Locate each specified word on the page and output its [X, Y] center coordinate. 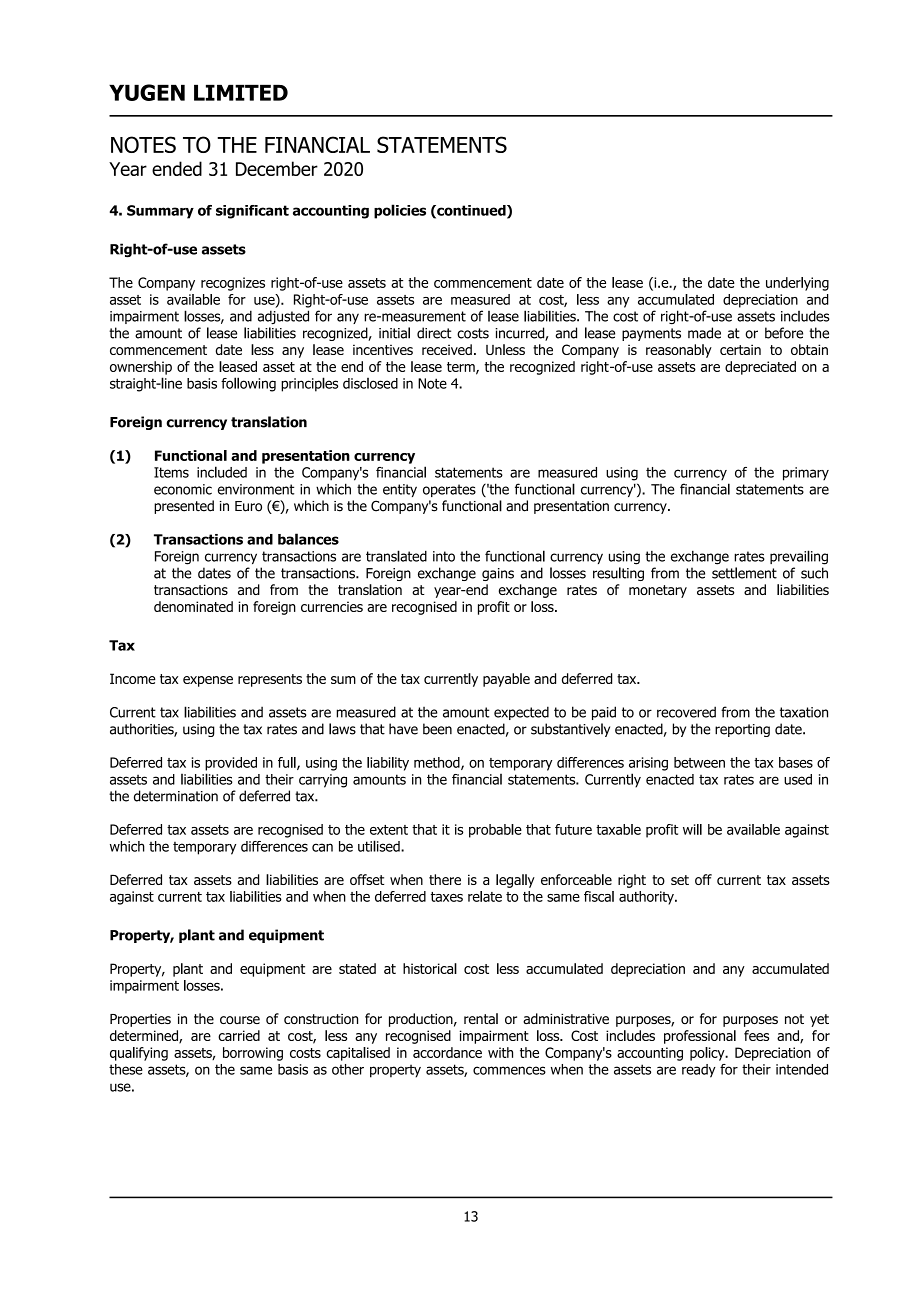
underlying [797, 284]
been [437, 729]
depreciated [760, 368]
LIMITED [241, 93]
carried [239, 1035]
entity [400, 490]
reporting [742, 730]
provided [231, 764]
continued [471, 211]
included [222, 472]
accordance [447, 1052]
